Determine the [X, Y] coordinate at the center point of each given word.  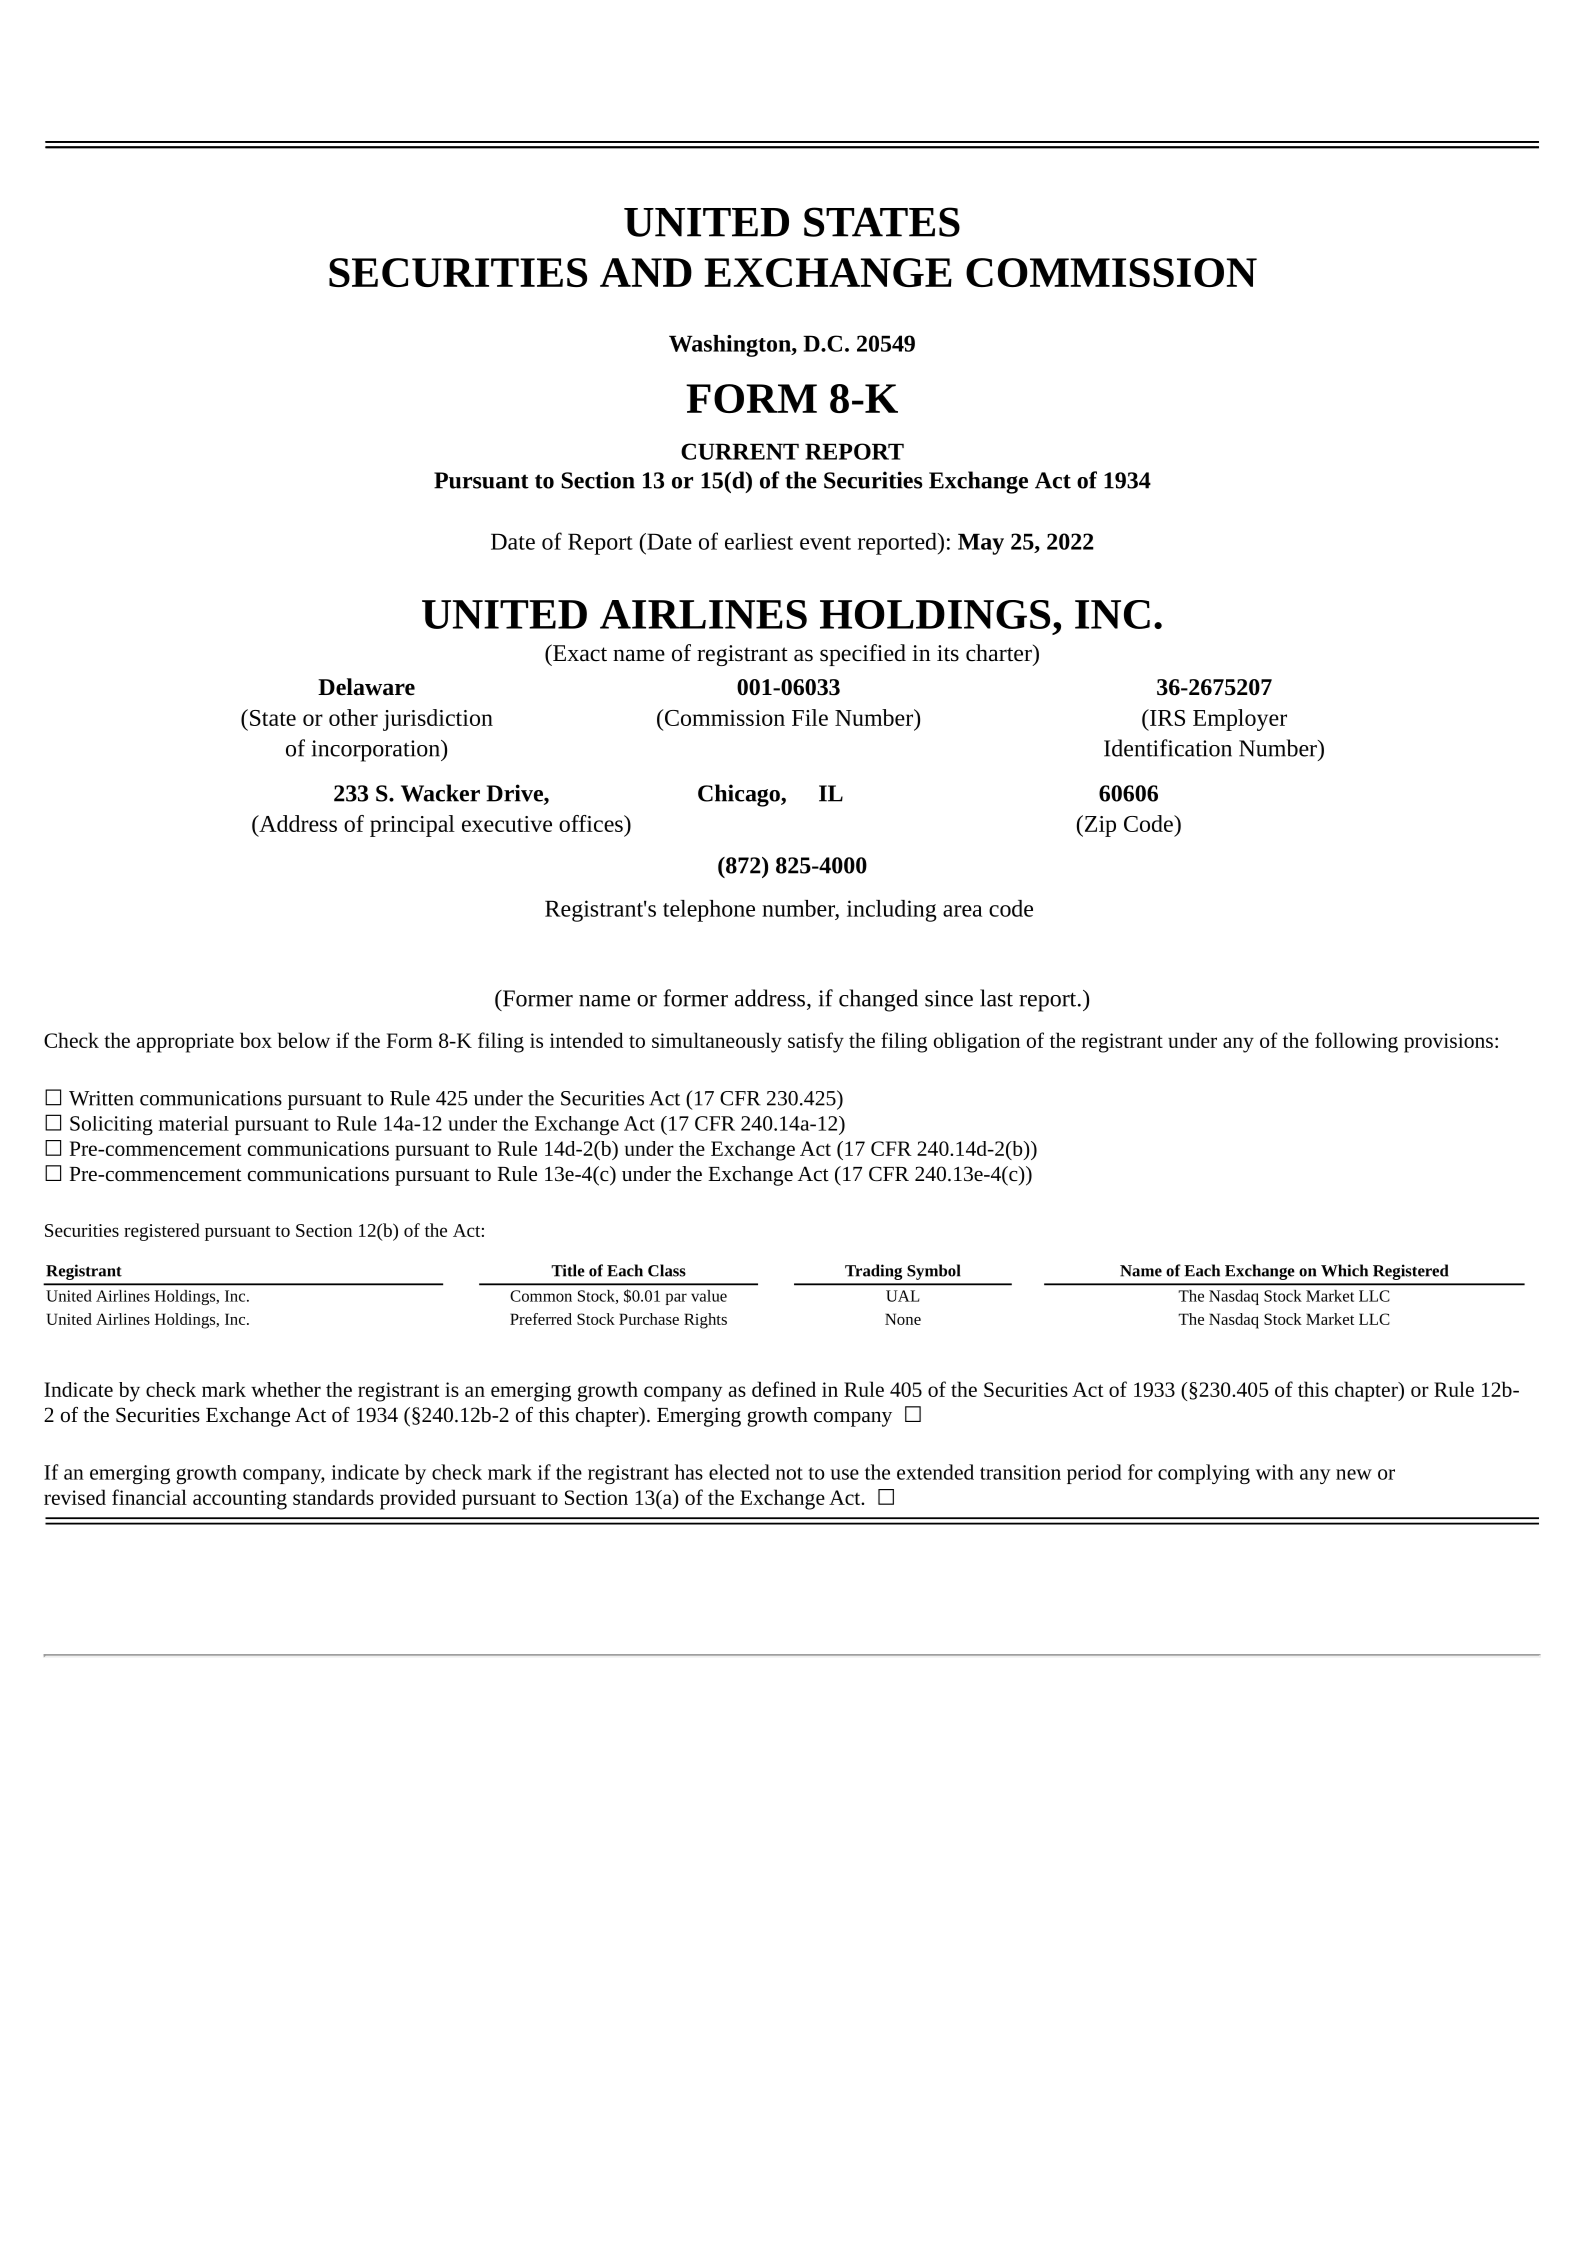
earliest [759, 541]
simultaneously [717, 1042]
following [1356, 1042]
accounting [240, 1500]
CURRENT [740, 451]
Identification [1168, 748]
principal [412, 826]
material [194, 1123]
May [981, 544]
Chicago [740, 795]
